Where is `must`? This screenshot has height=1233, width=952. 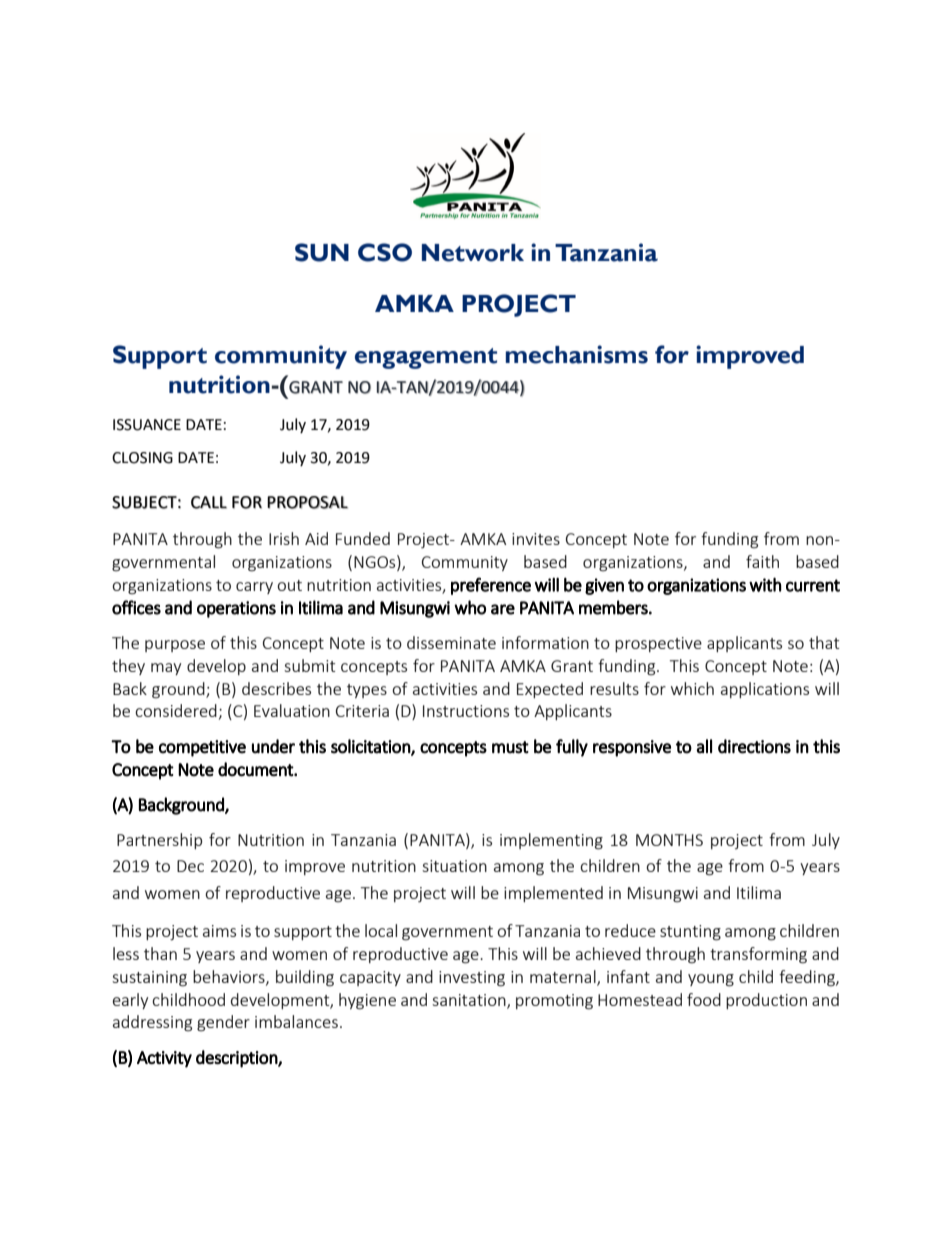
must is located at coordinates (510, 747).
